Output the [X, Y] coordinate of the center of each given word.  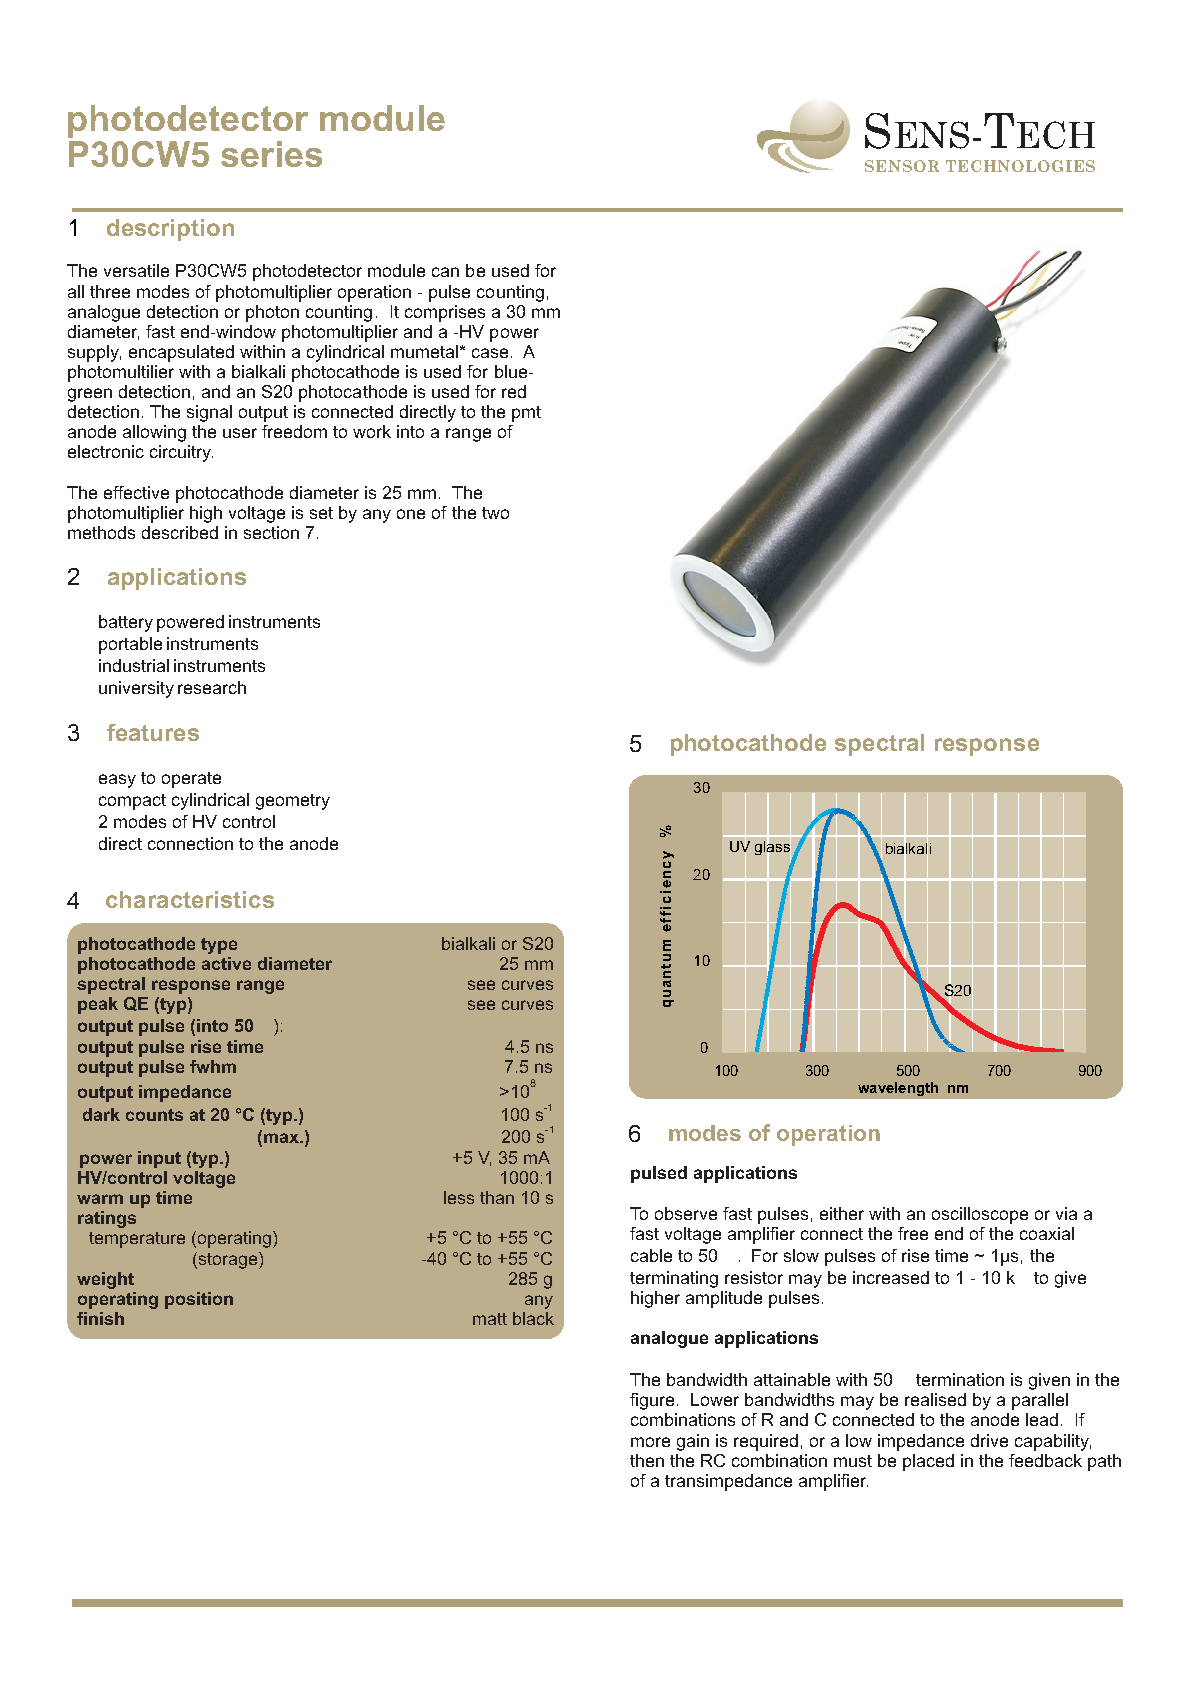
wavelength [898, 1089]
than [497, 1197]
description [170, 230]
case [490, 353]
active [226, 963]
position [199, 1300]
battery [126, 623]
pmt [526, 414]
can [445, 272]
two [495, 513]
